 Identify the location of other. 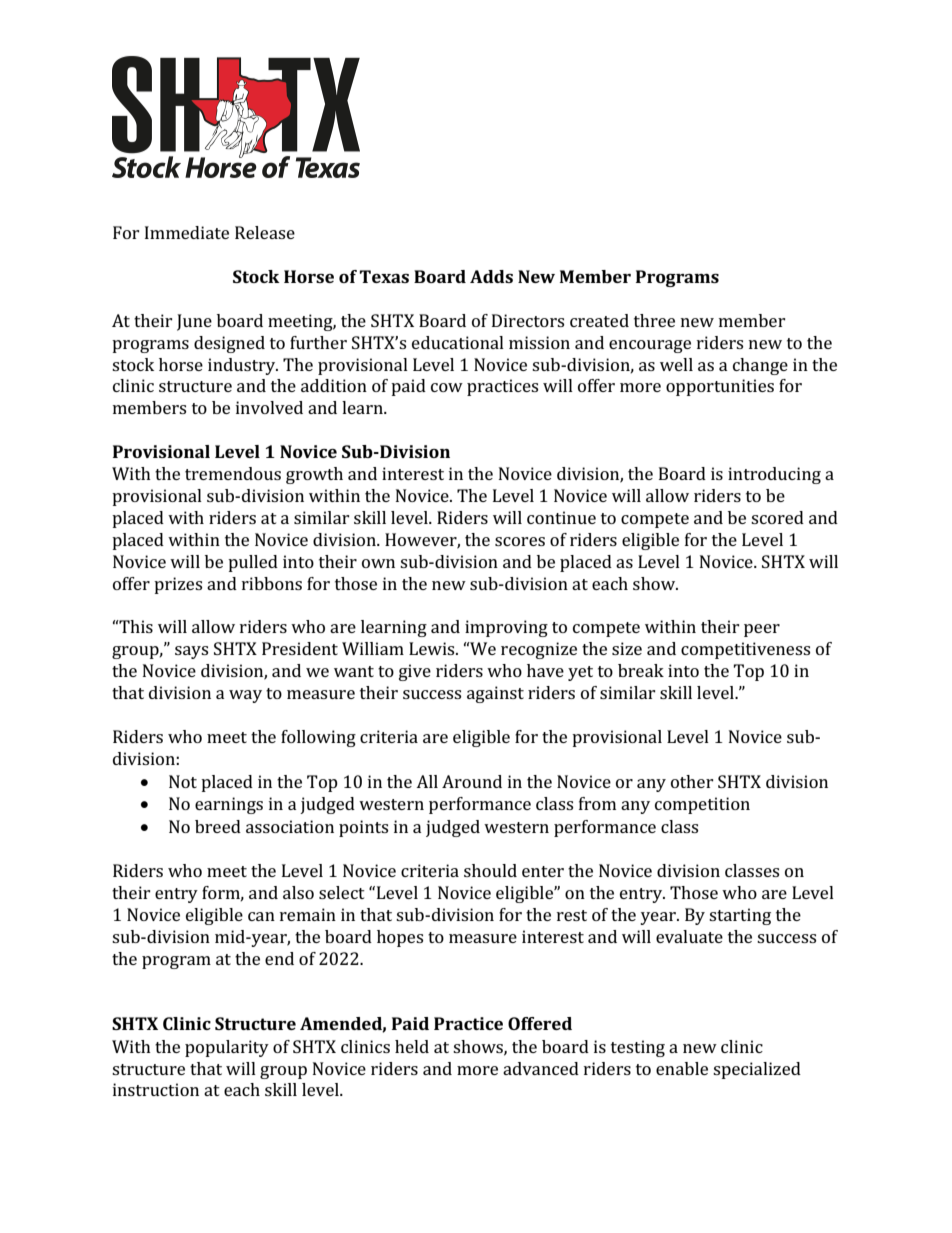
(692, 781).
